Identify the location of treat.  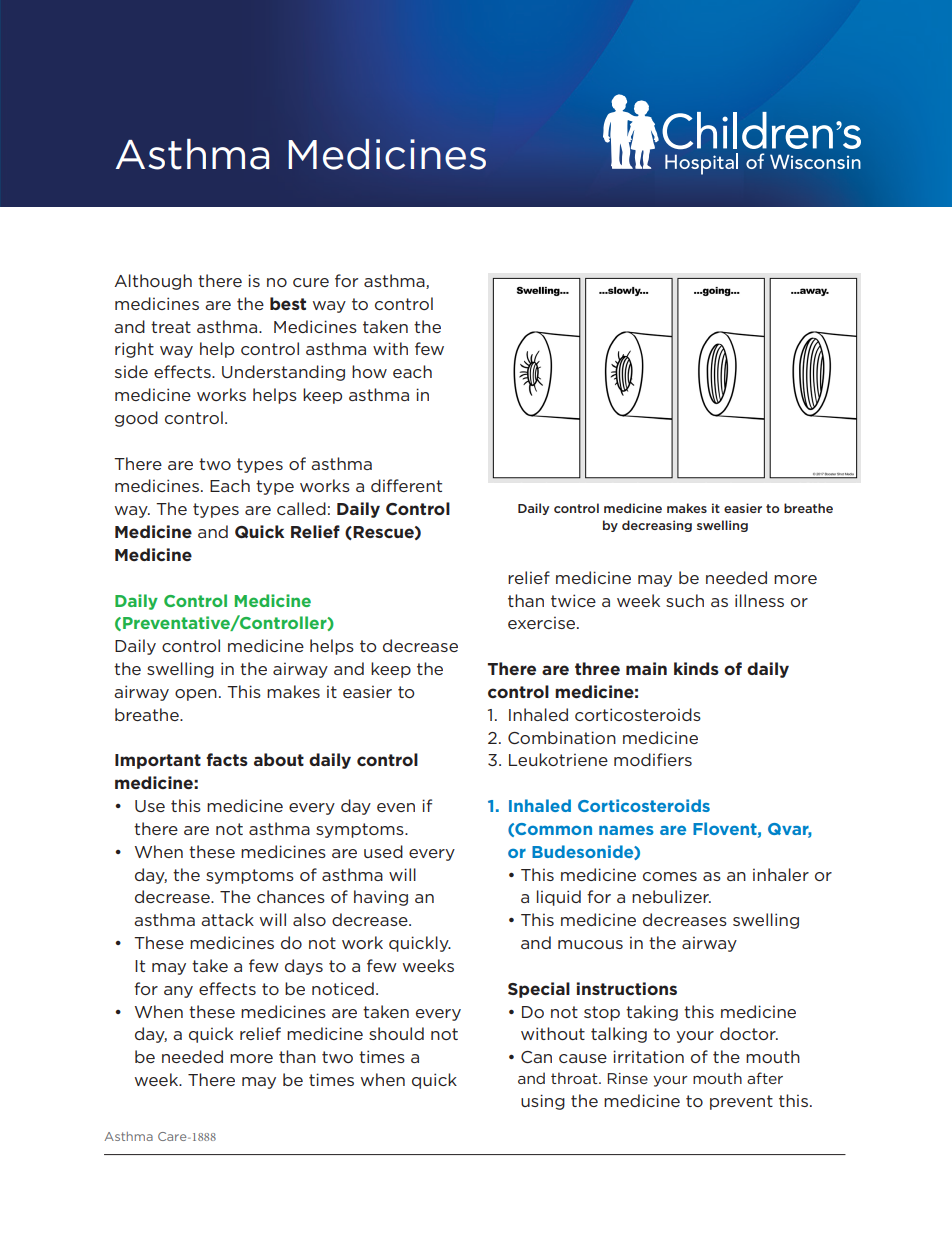
(171, 327).
